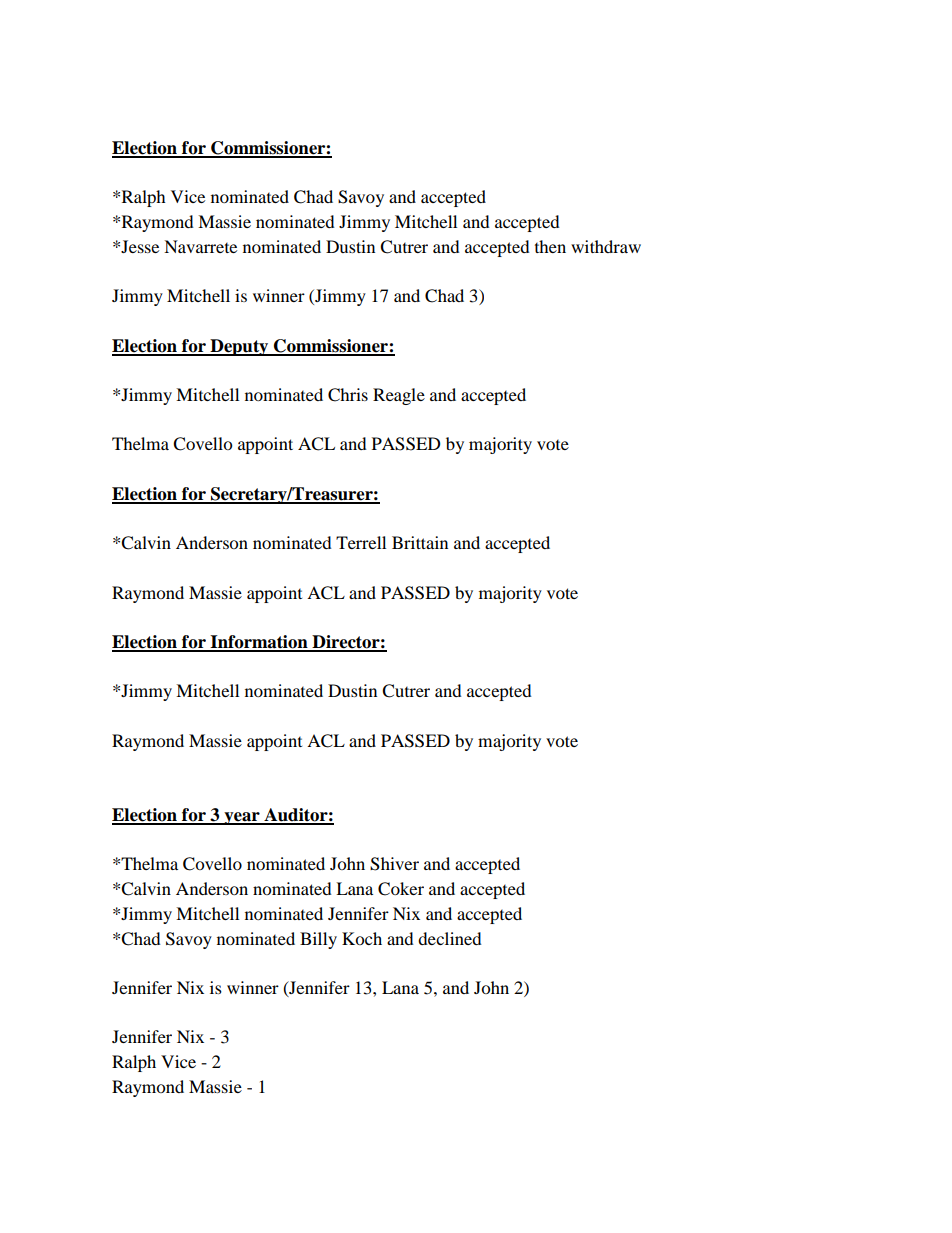 This screenshot has width=952, height=1233. I want to click on Billy, so click(318, 940).
